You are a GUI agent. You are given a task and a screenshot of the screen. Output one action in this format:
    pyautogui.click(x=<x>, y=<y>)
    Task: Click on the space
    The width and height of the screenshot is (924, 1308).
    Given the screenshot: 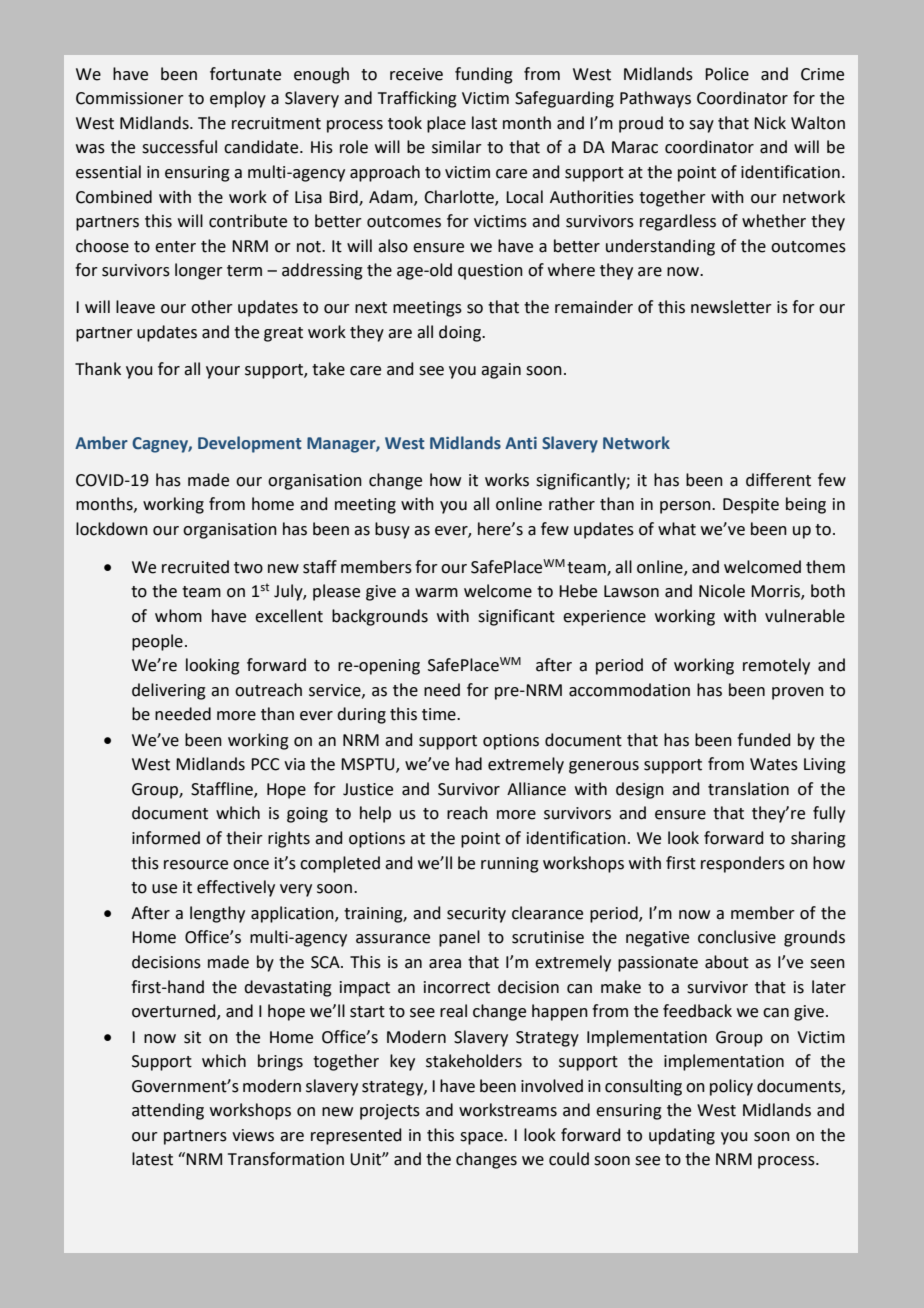 What is the action you would take?
    pyautogui.click(x=482, y=1138)
